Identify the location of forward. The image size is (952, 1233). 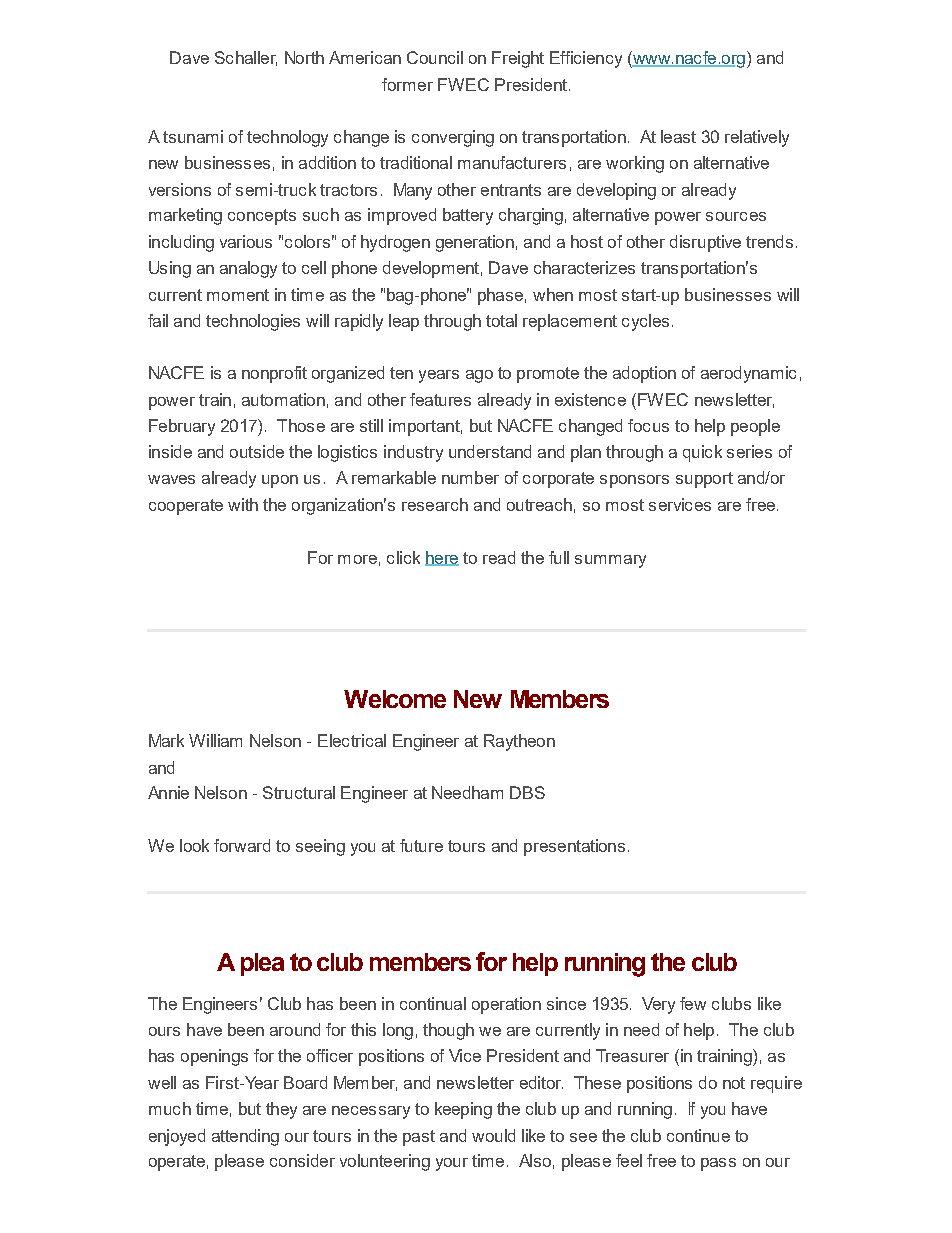
(242, 845).
